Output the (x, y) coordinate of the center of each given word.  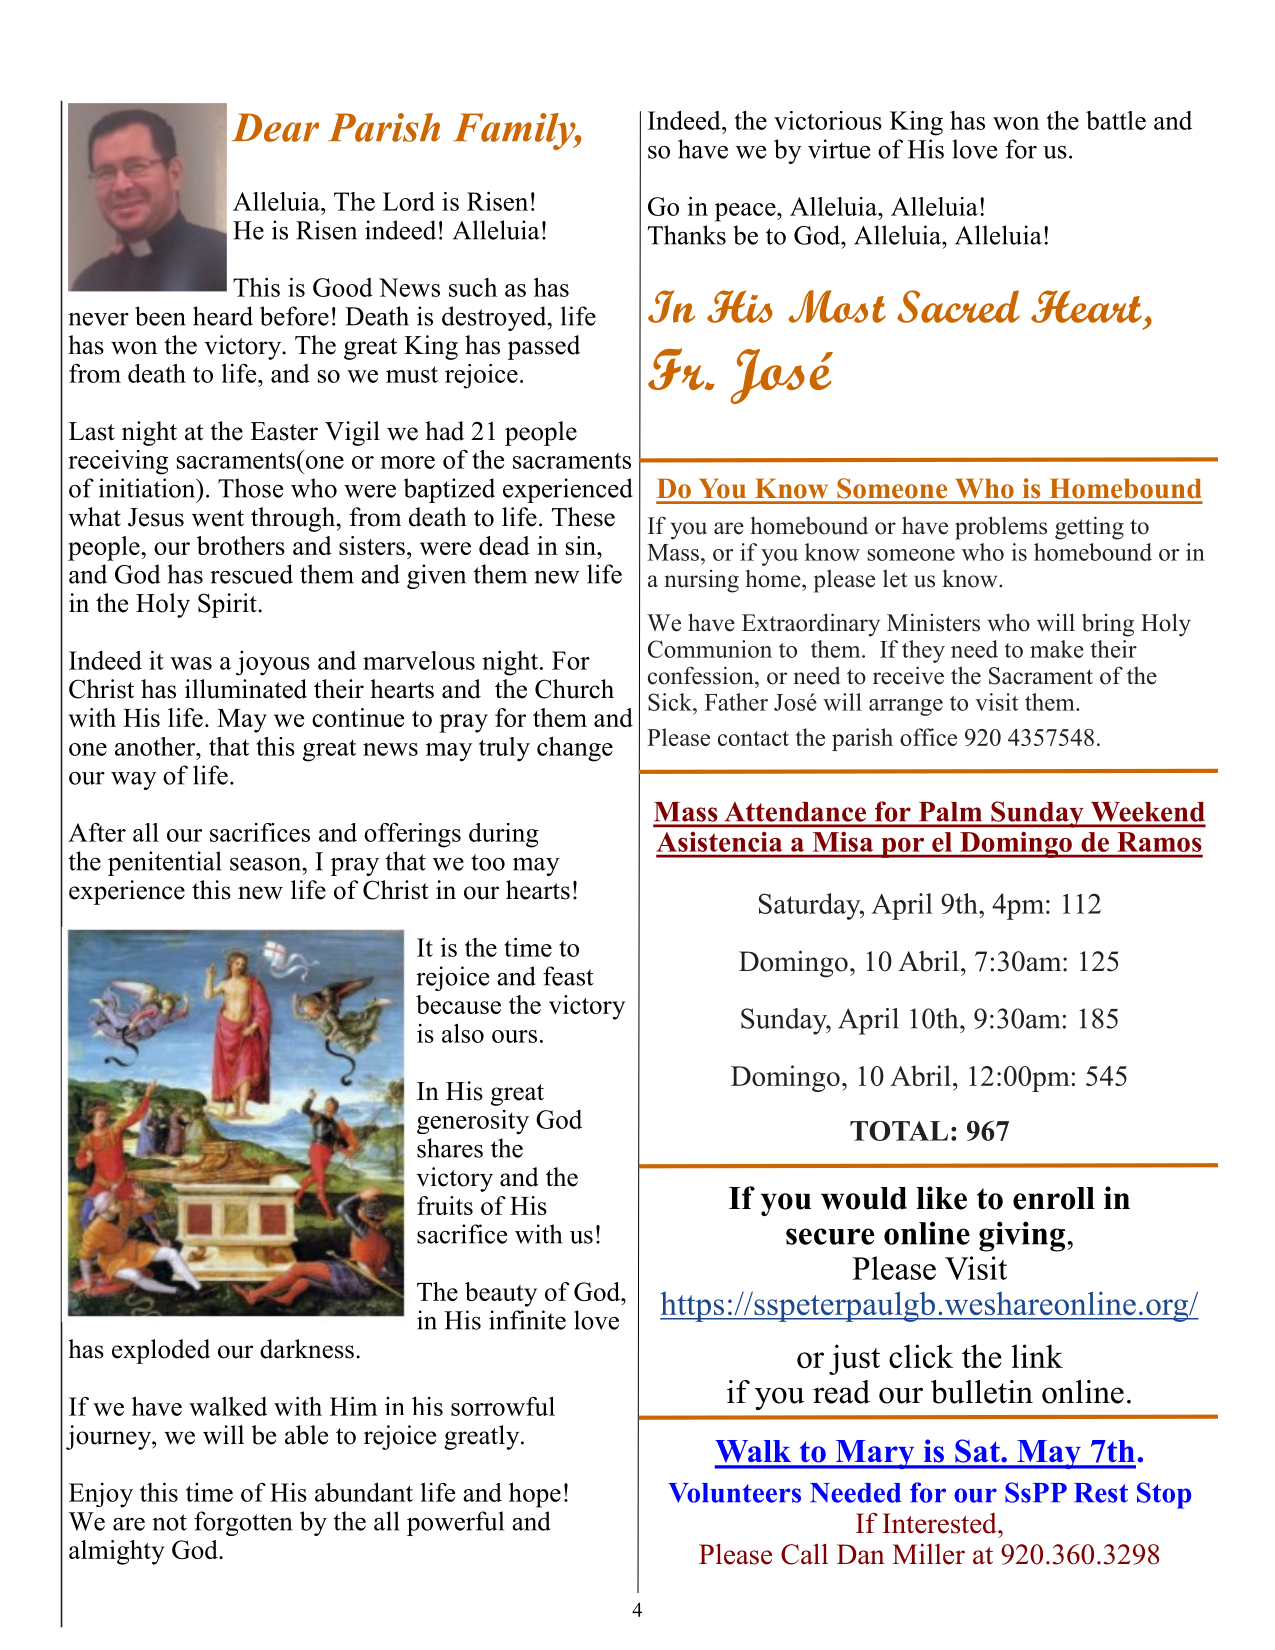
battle (1116, 120)
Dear (275, 127)
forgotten (243, 1523)
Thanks (687, 235)
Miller (928, 1554)
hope (535, 1495)
